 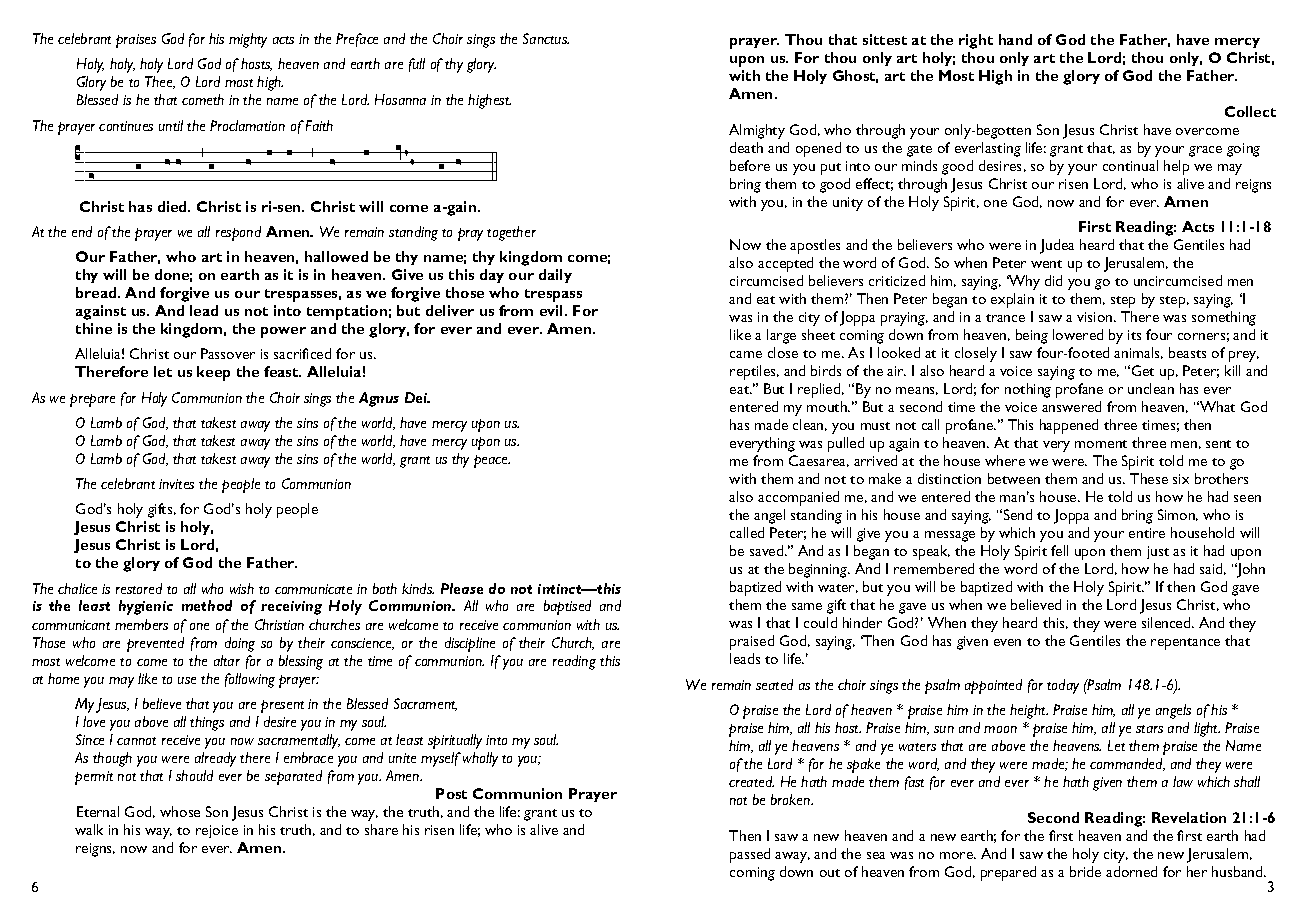 I want to click on Sanctus, so click(x=546, y=38).
